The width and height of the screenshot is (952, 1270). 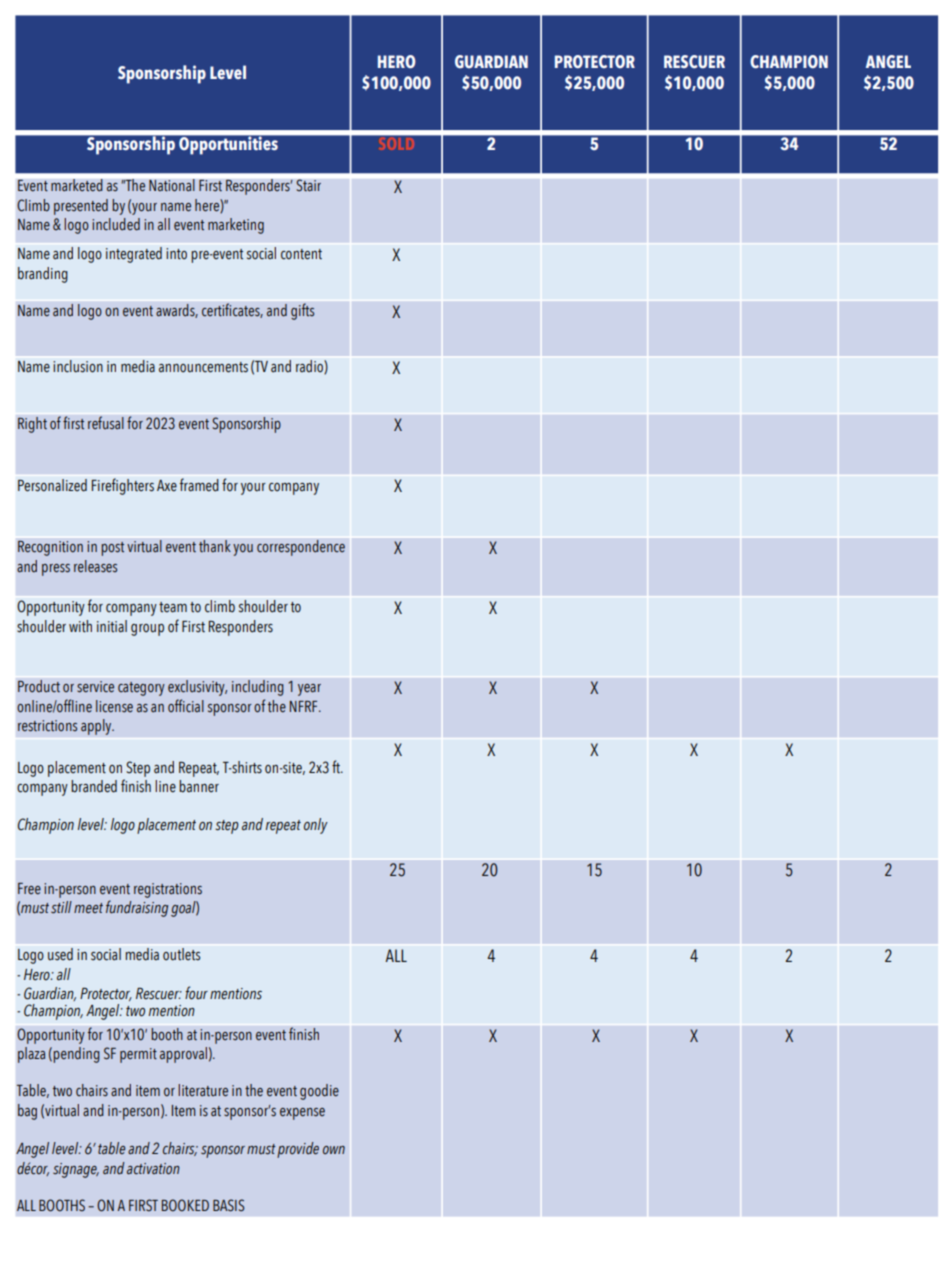 I want to click on BOOKED, so click(x=185, y=1205).
